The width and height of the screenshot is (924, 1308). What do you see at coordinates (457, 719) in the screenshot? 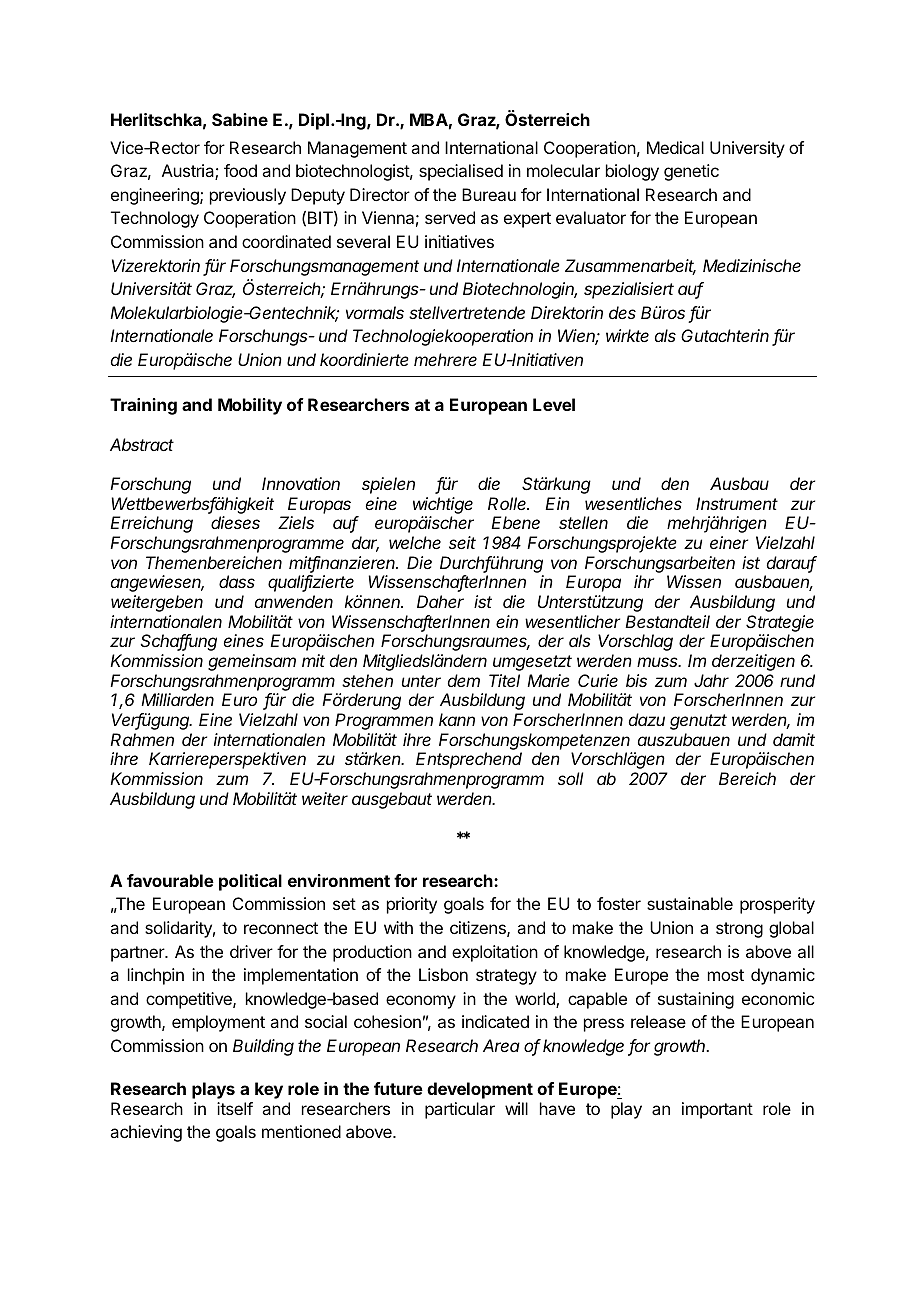
I see `kann` at bounding box center [457, 719].
